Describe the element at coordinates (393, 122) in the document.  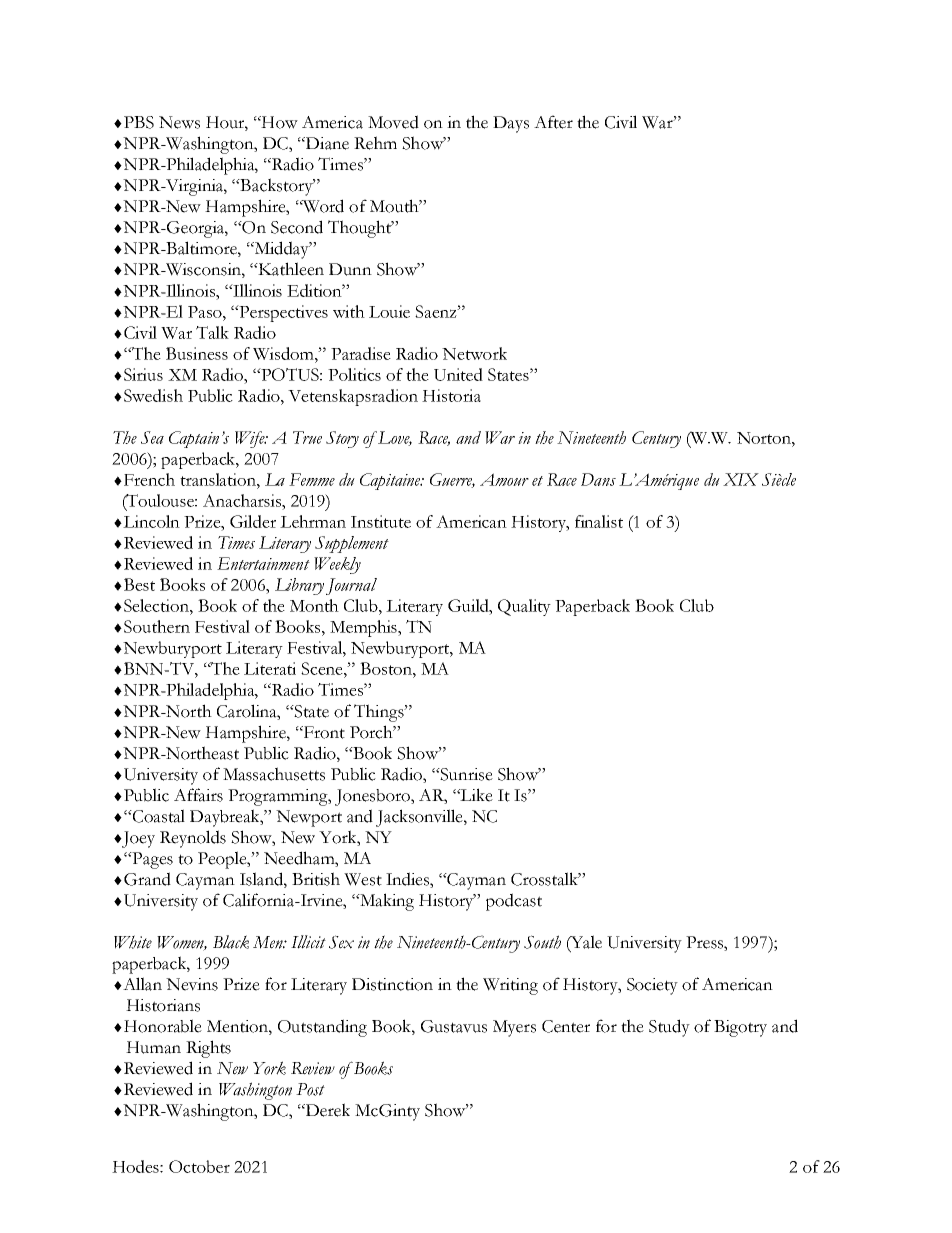
I see `Moved` at that location.
